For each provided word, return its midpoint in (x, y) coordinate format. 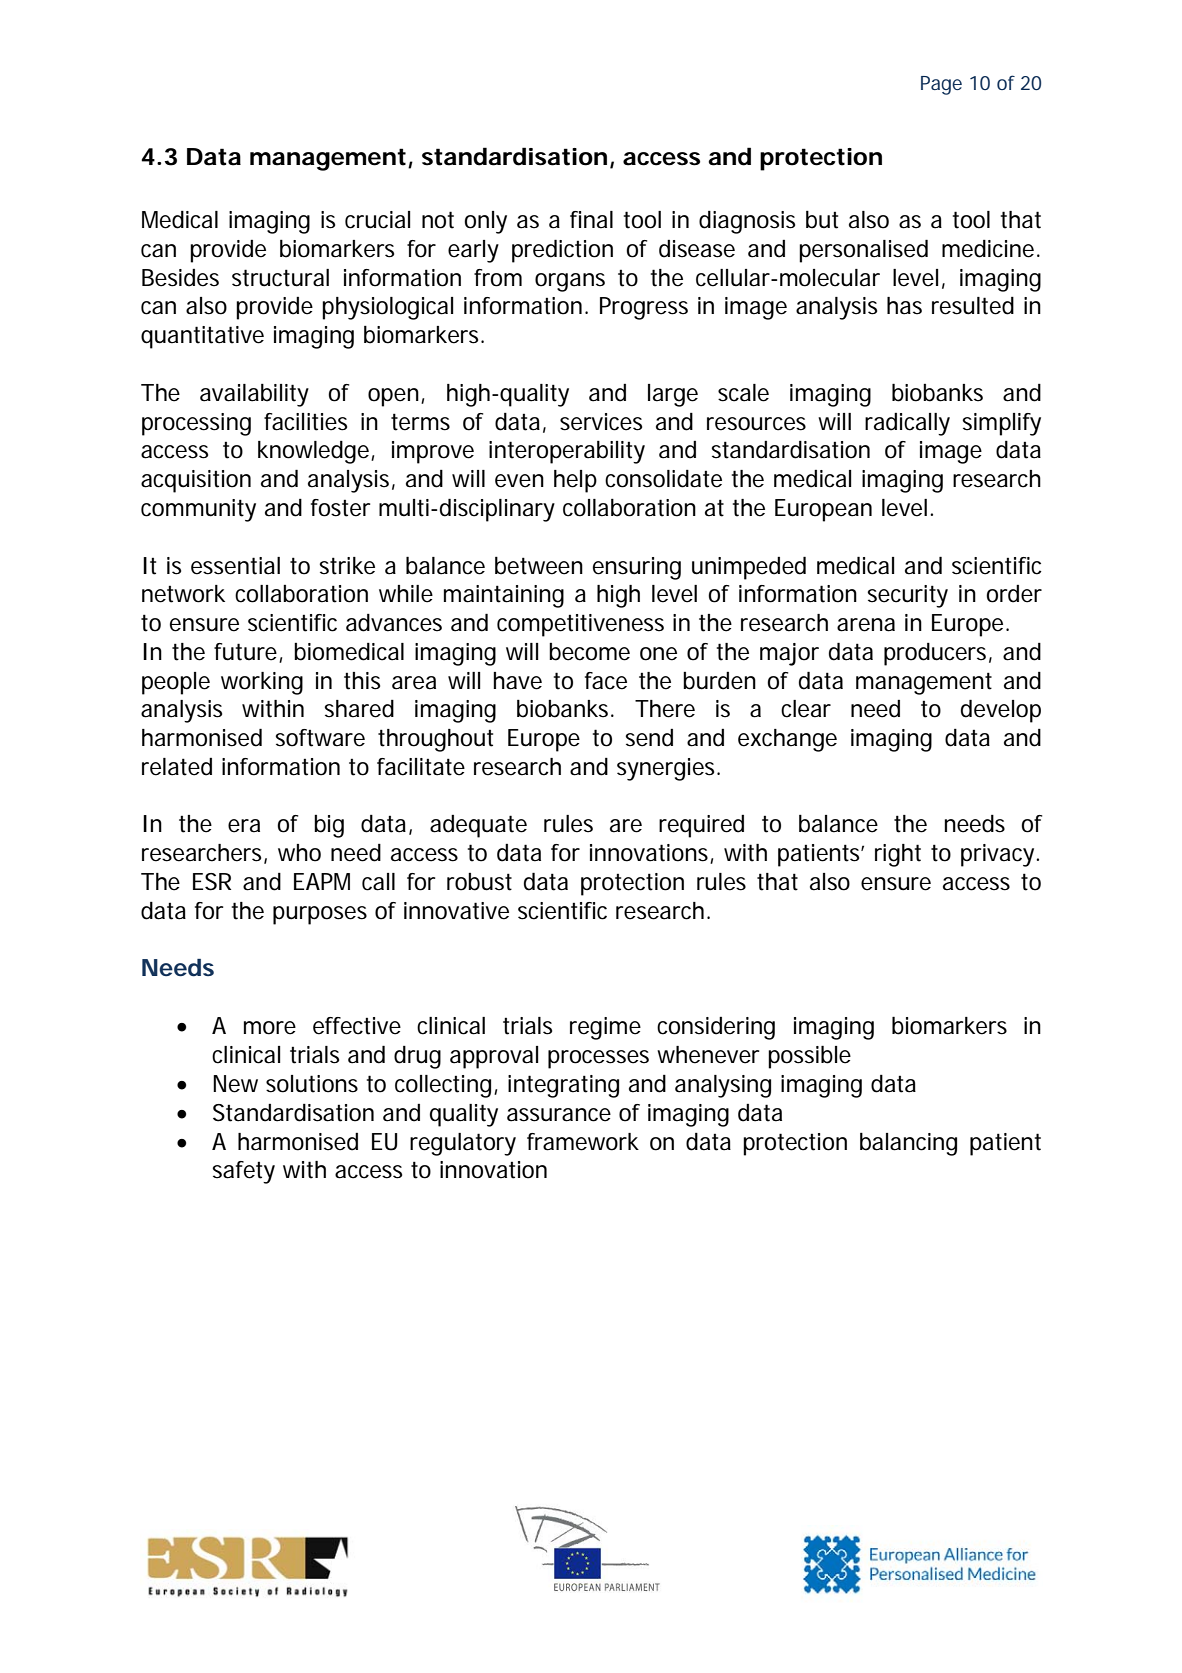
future (247, 653)
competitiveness (580, 625)
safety (243, 1172)
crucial (377, 220)
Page (941, 85)
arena (866, 625)
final (591, 220)
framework (583, 1142)
